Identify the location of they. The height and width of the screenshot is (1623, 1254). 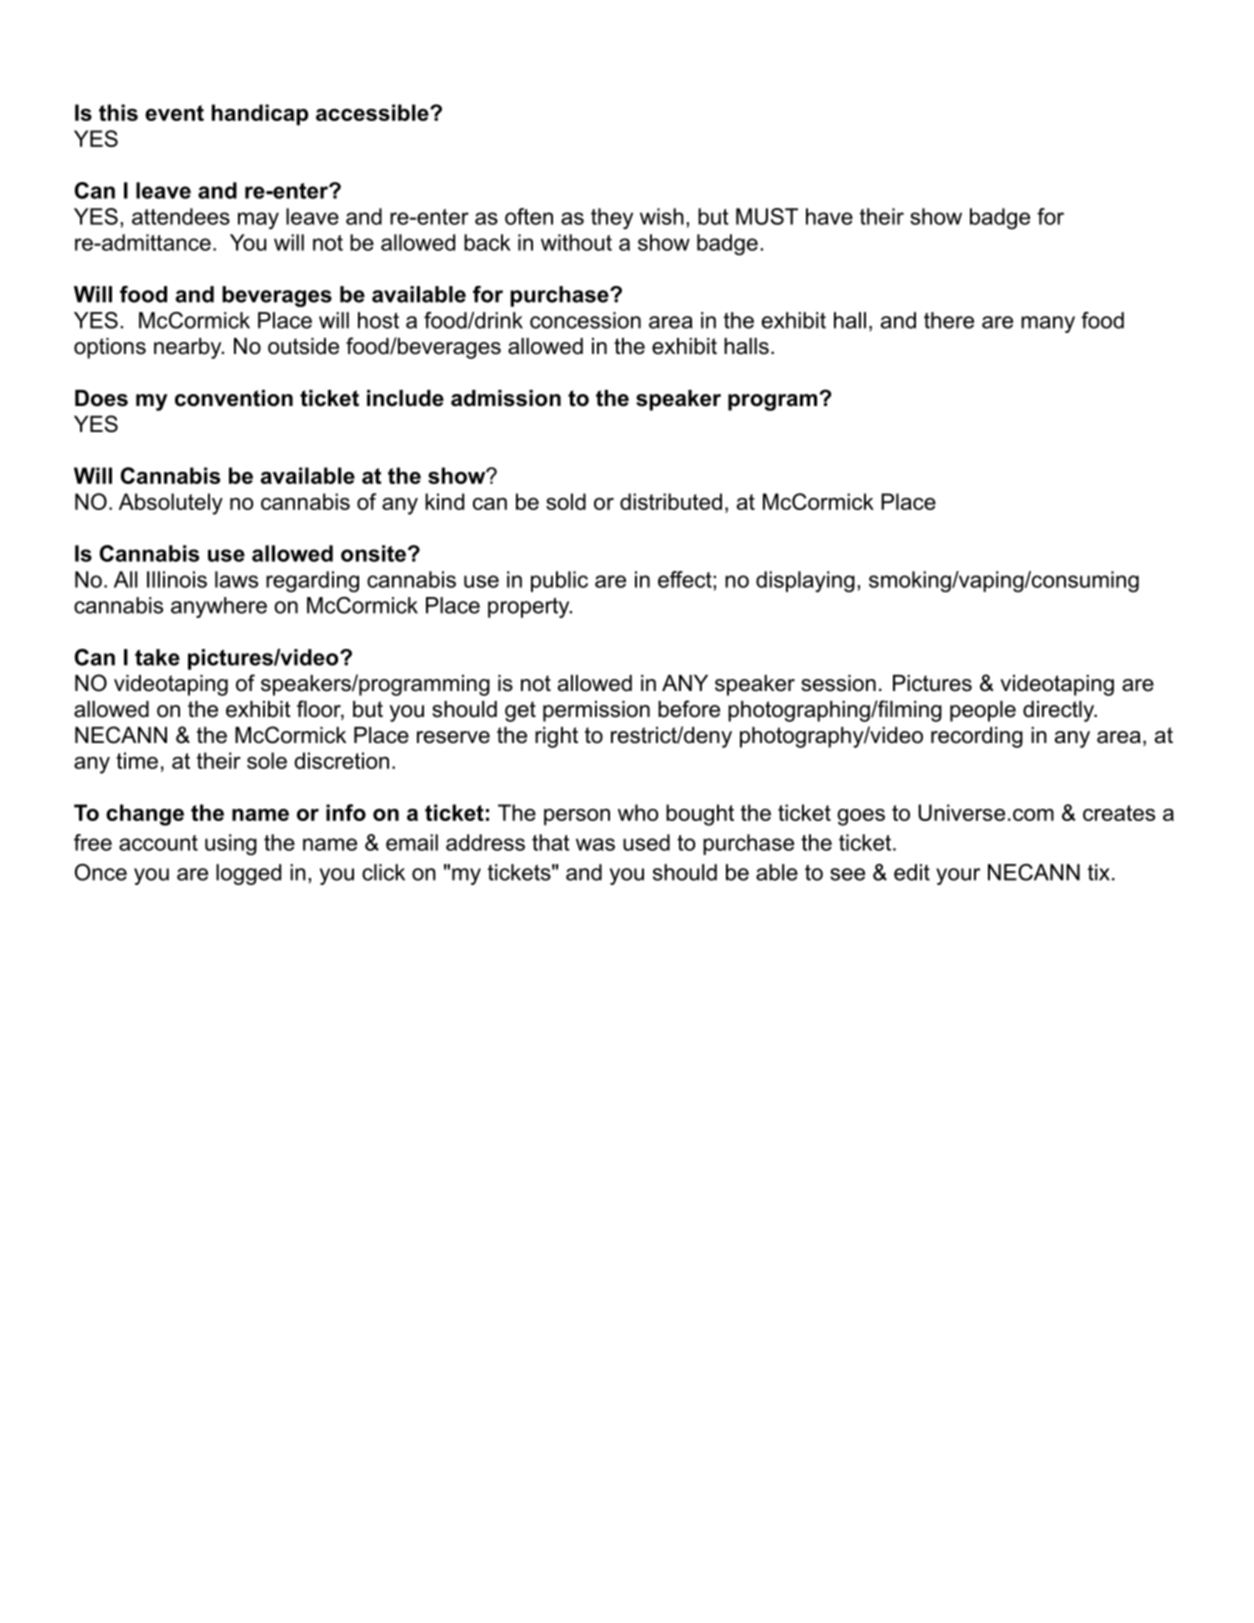
(612, 218).
